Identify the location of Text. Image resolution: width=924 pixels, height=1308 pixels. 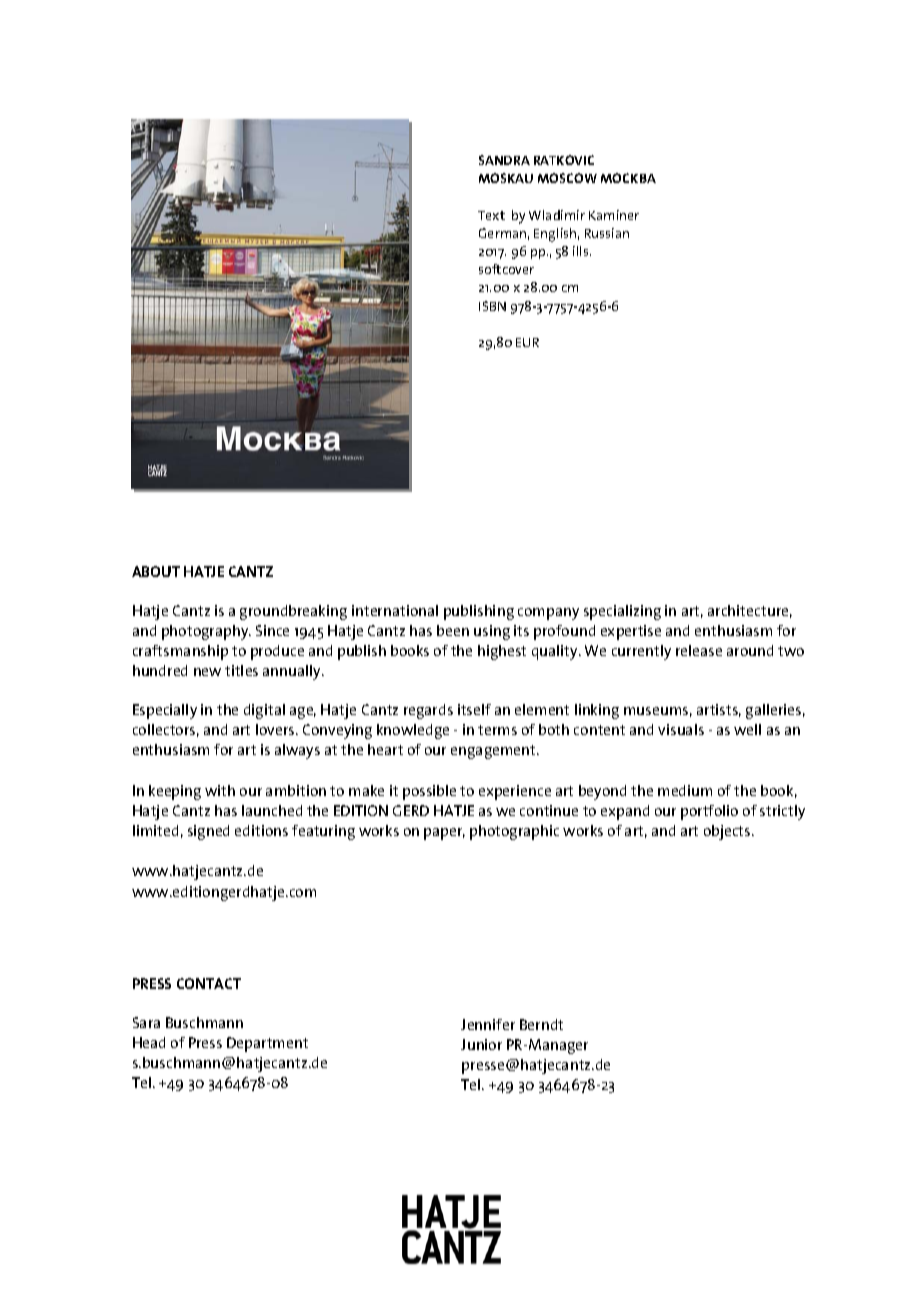
(491, 215).
